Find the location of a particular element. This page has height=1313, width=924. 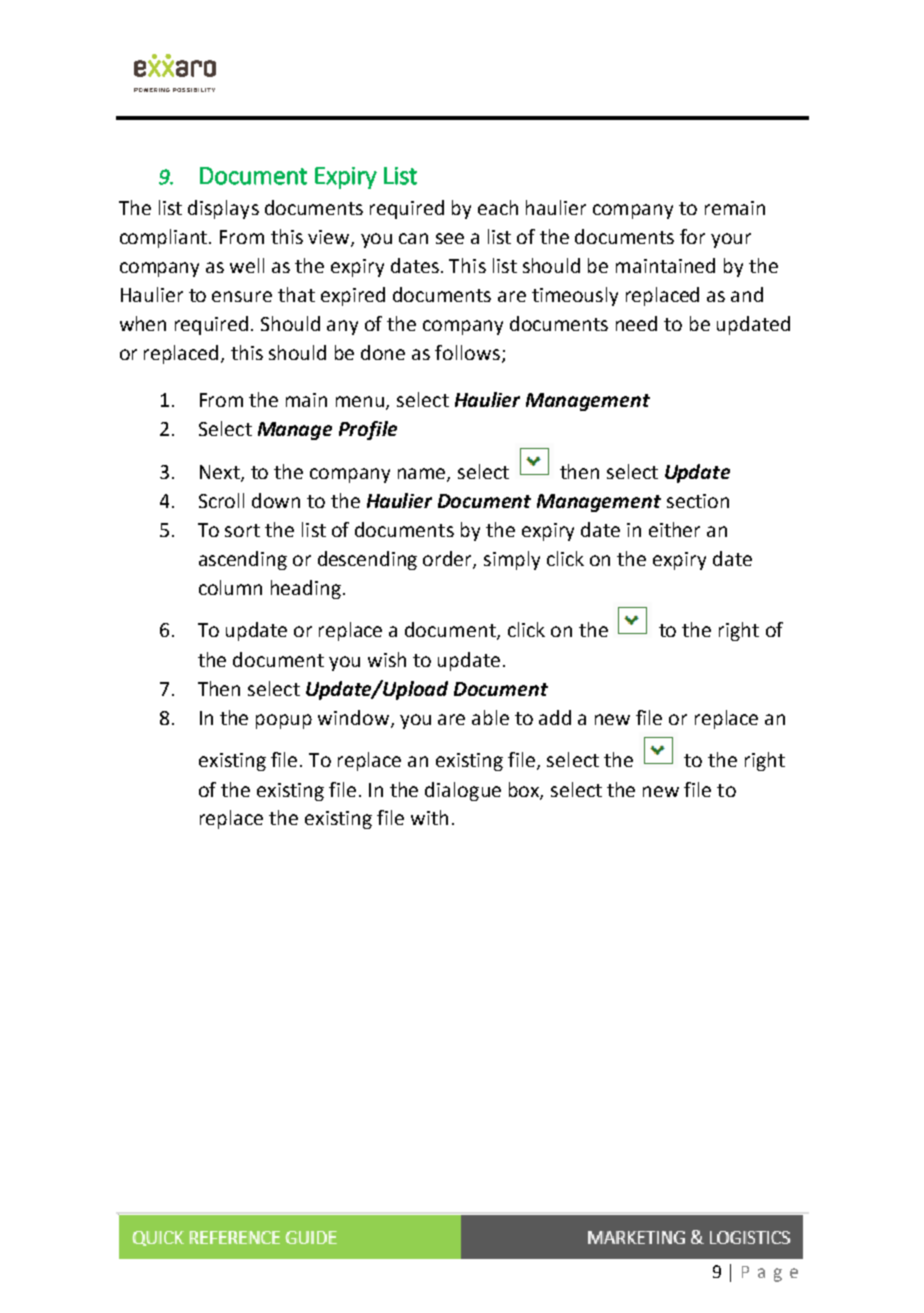

popup is located at coordinates (284, 721).
